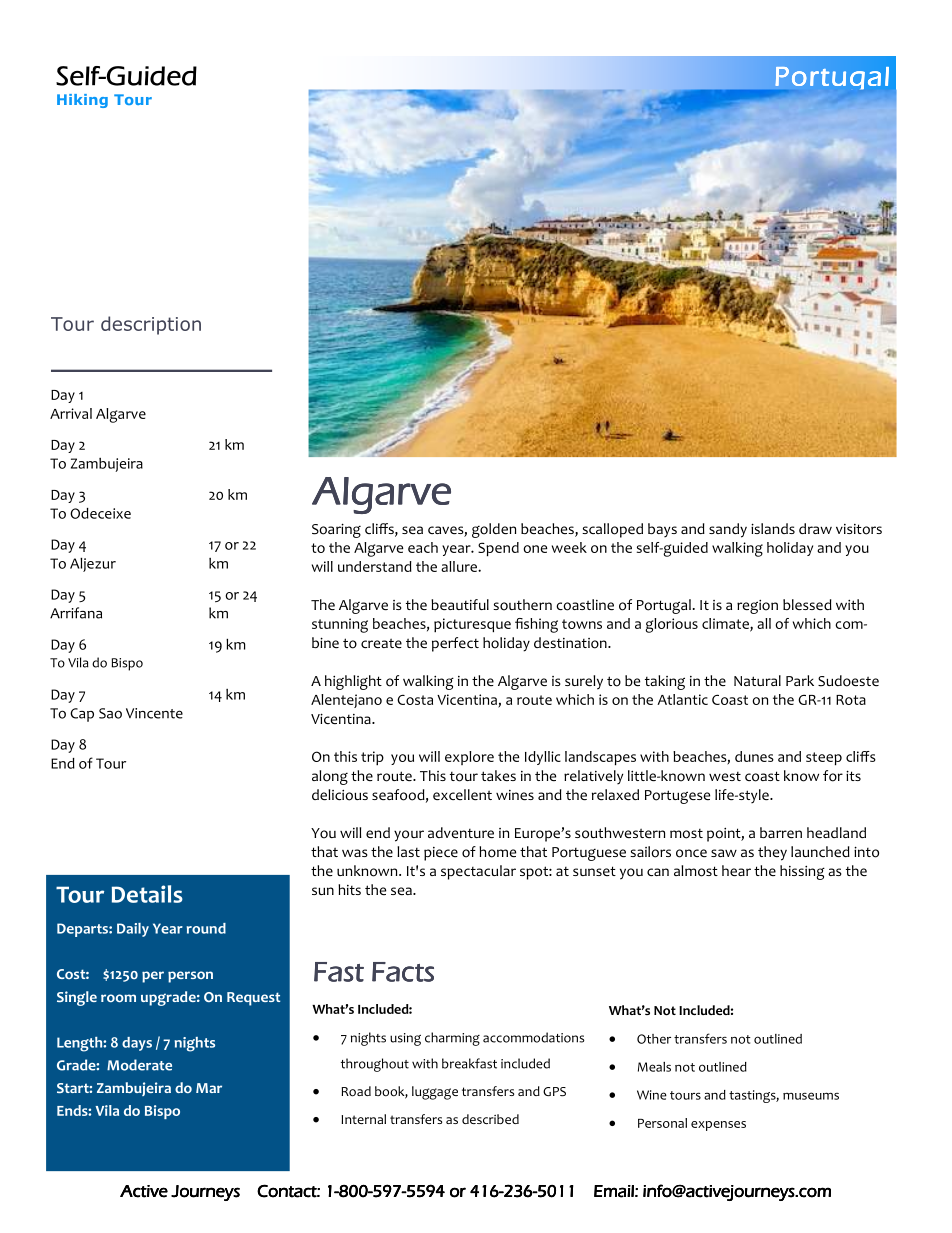 The width and height of the screenshot is (952, 1233). I want to click on described, so click(490, 1119).
